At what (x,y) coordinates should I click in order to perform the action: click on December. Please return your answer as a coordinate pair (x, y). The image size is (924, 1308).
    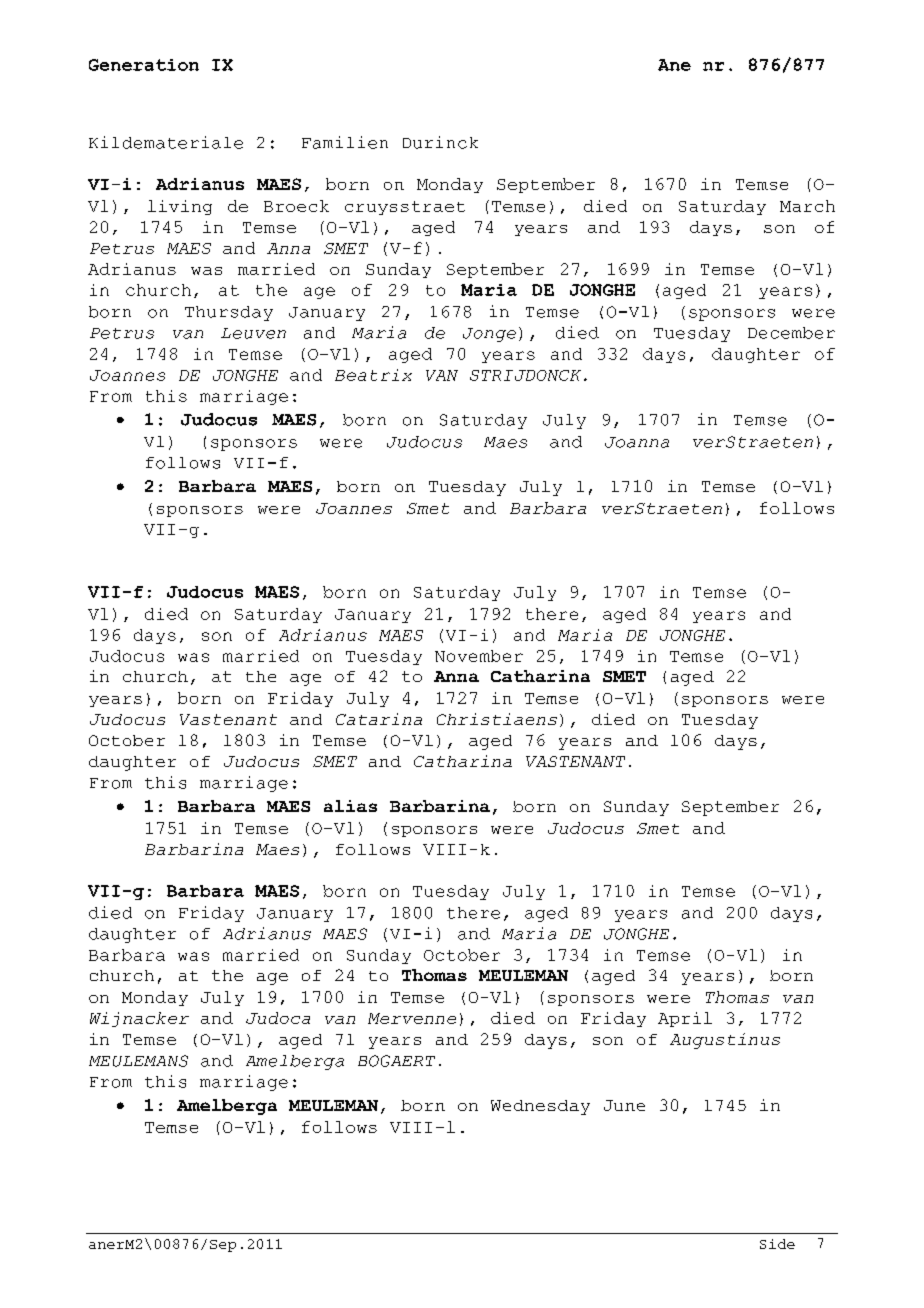
    Looking at the image, I should click on (791, 333).
